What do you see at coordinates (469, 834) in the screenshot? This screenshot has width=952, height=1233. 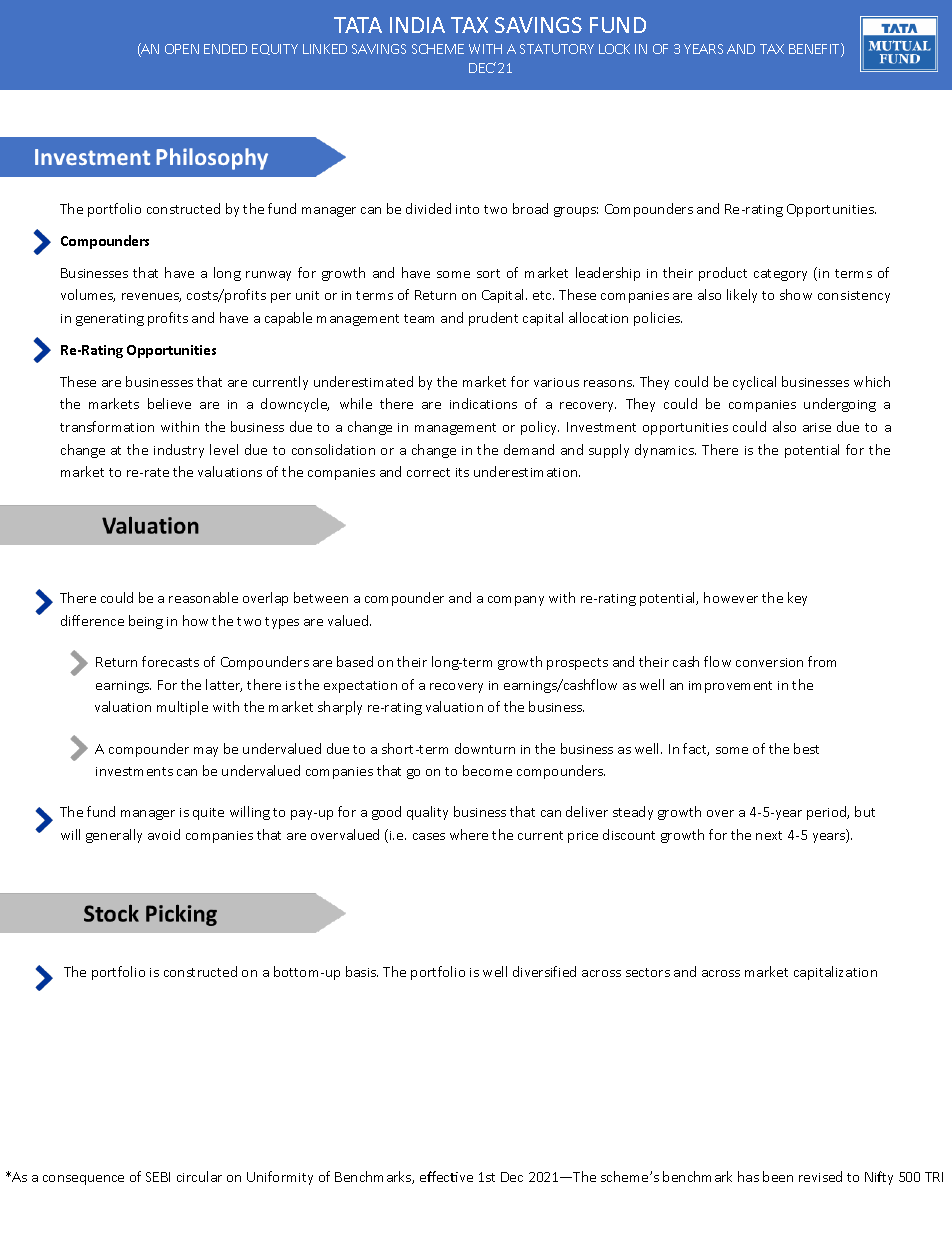 I see `where` at bounding box center [469, 834].
